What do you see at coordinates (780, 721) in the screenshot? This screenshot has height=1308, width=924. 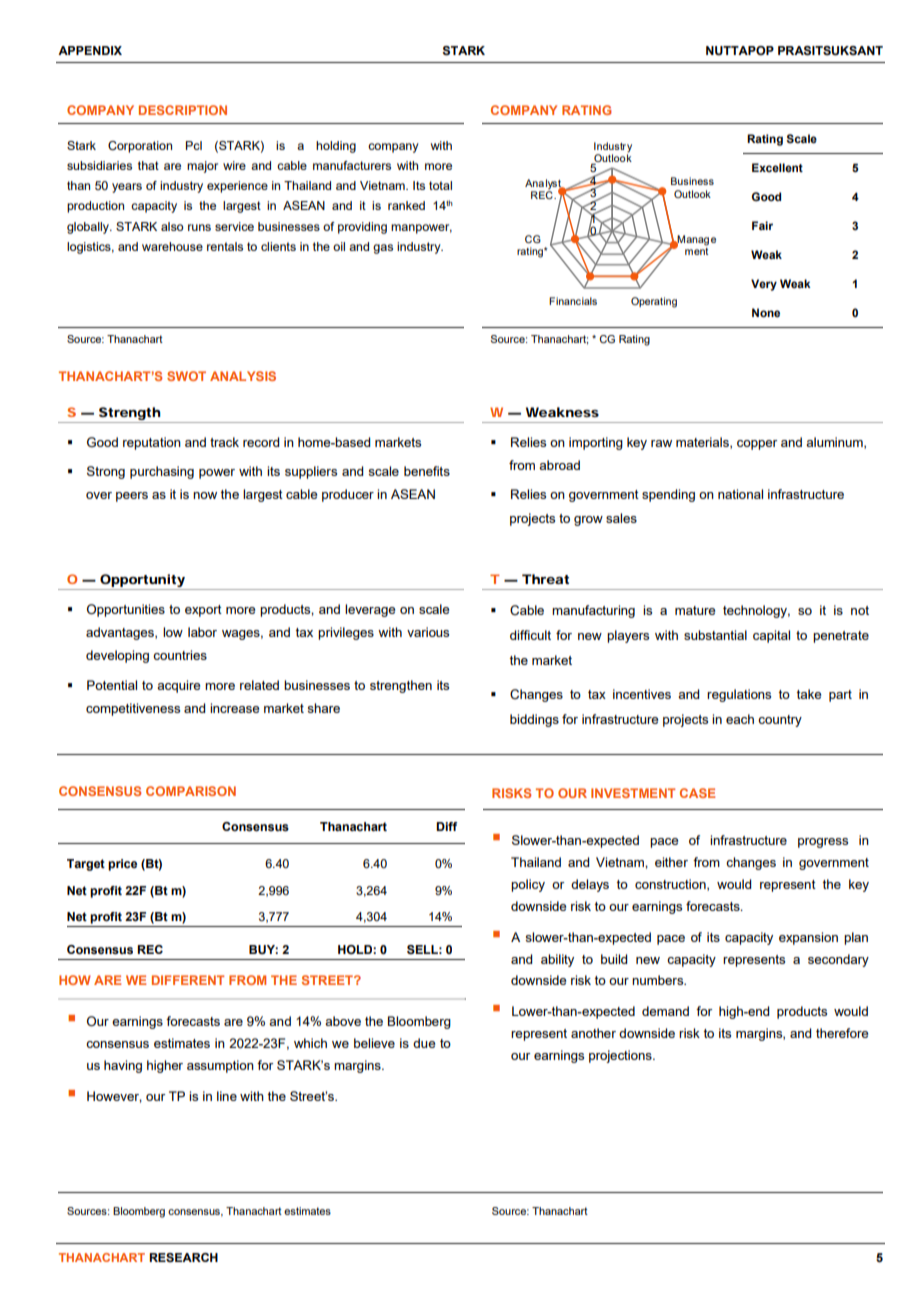 I see `country` at bounding box center [780, 721].
